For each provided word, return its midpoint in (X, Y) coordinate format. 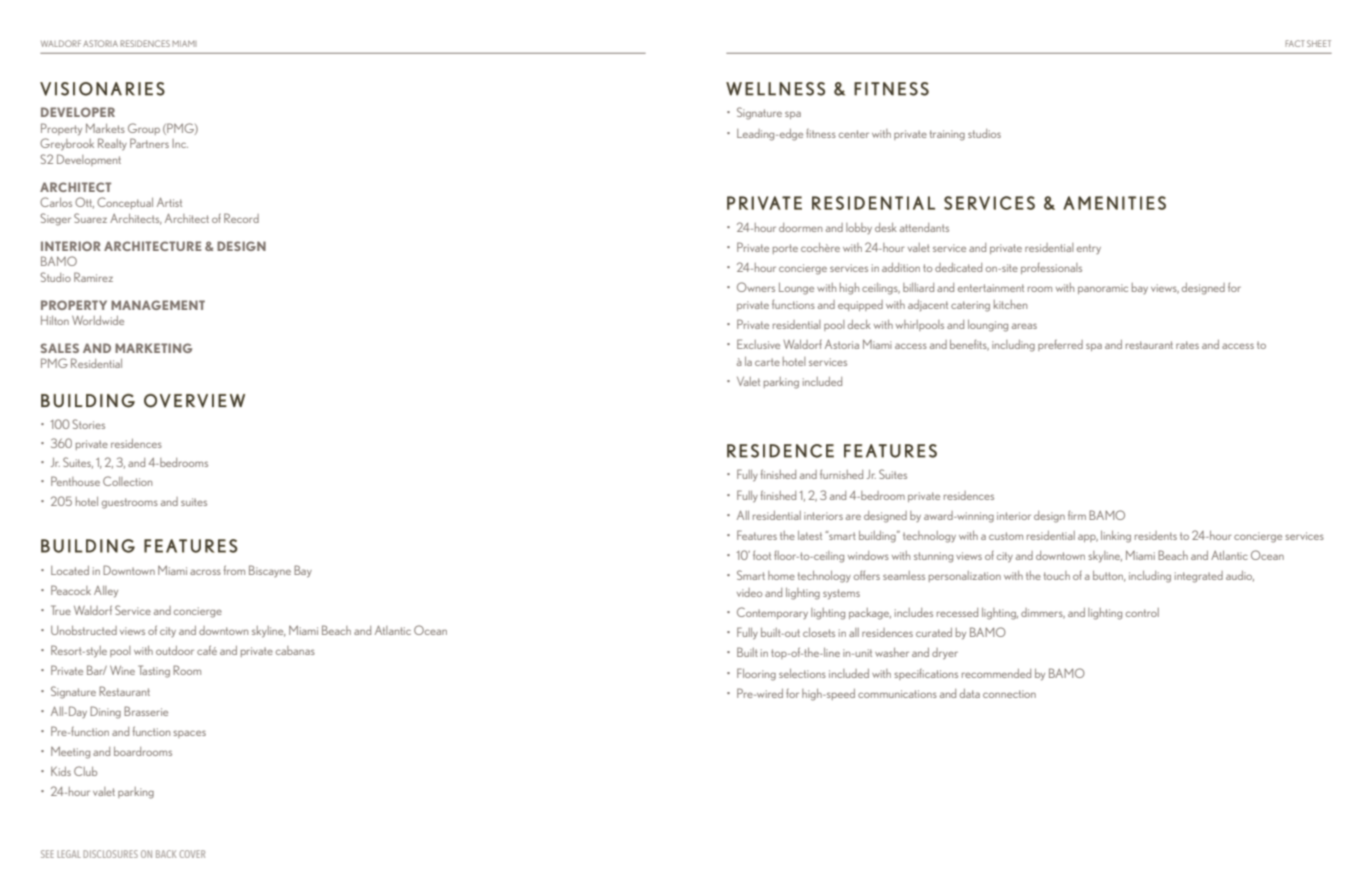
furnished (841, 474)
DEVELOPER (78, 112)
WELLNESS (775, 89)
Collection (127, 481)
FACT (1295, 43)
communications (897, 694)
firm (1077, 515)
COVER (192, 854)
